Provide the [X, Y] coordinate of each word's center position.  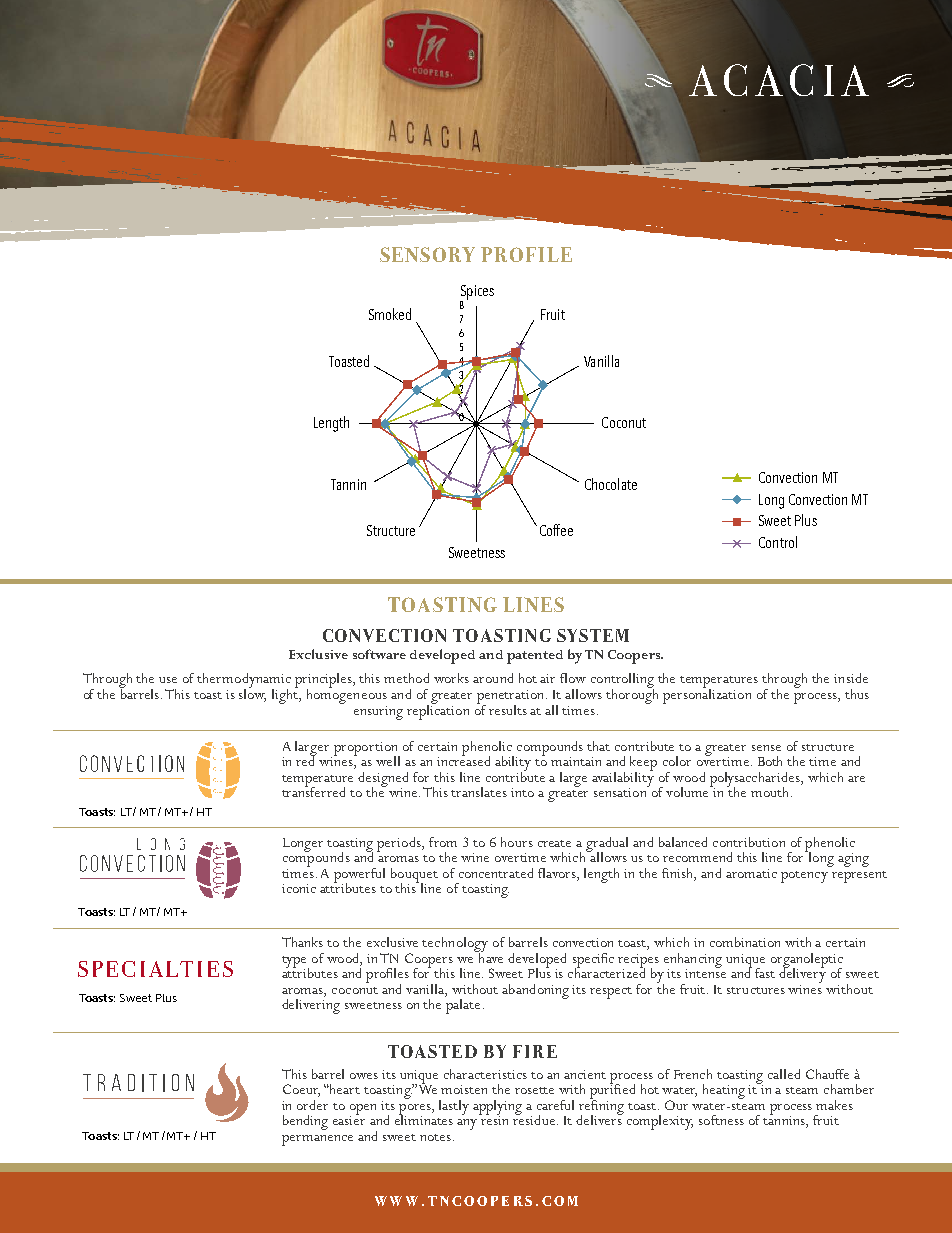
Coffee [556, 530]
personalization [707, 695]
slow [252, 694]
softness [721, 1120]
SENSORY [427, 254]
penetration [512, 698]
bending [305, 1122]
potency [804, 877]
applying [497, 1108]
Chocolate [611, 484]
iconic [299, 888]
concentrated [496, 873]
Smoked [390, 314]
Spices [477, 293]
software [379, 654]
